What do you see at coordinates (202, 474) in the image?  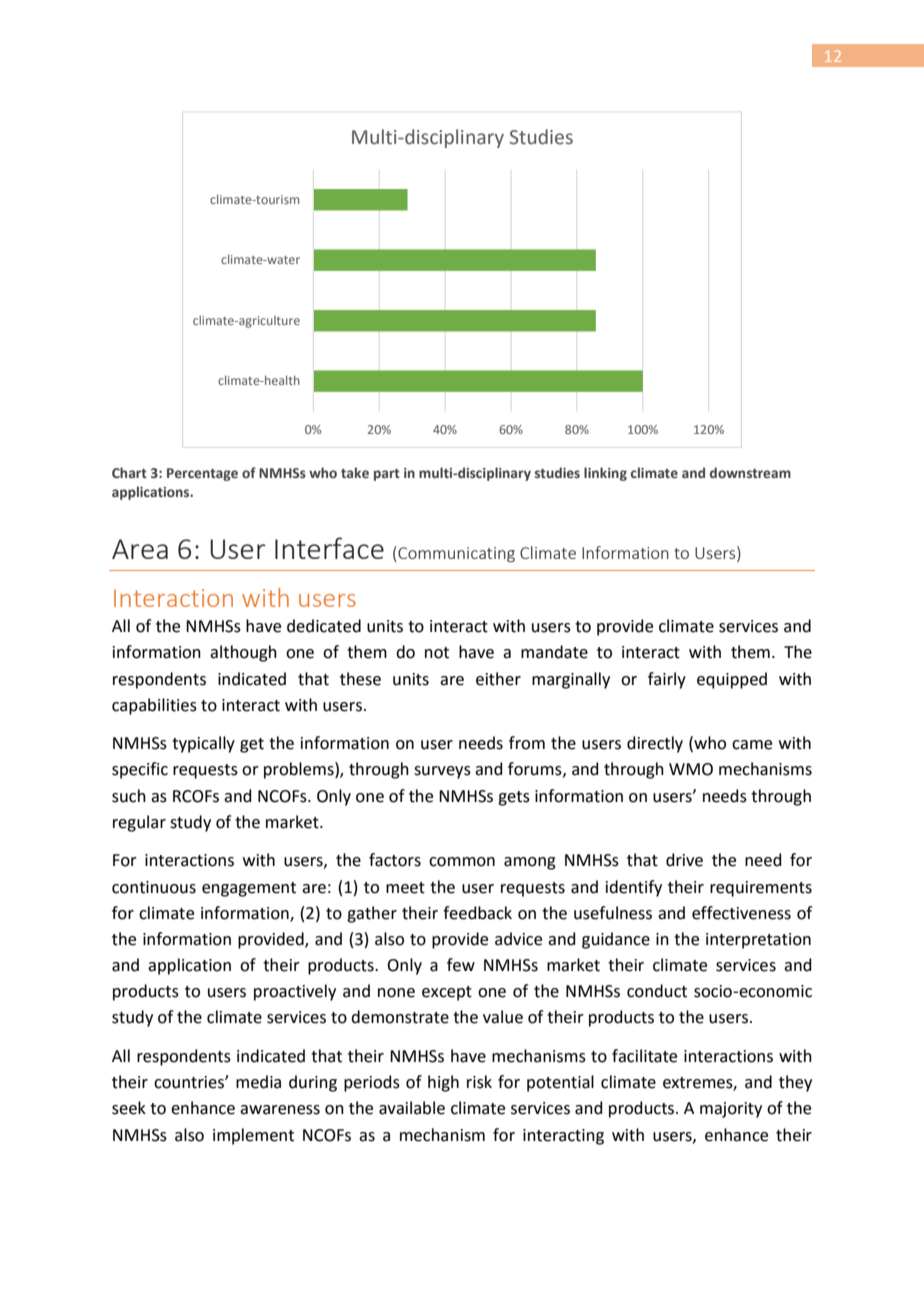 I see `Percentage` at bounding box center [202, 474].
